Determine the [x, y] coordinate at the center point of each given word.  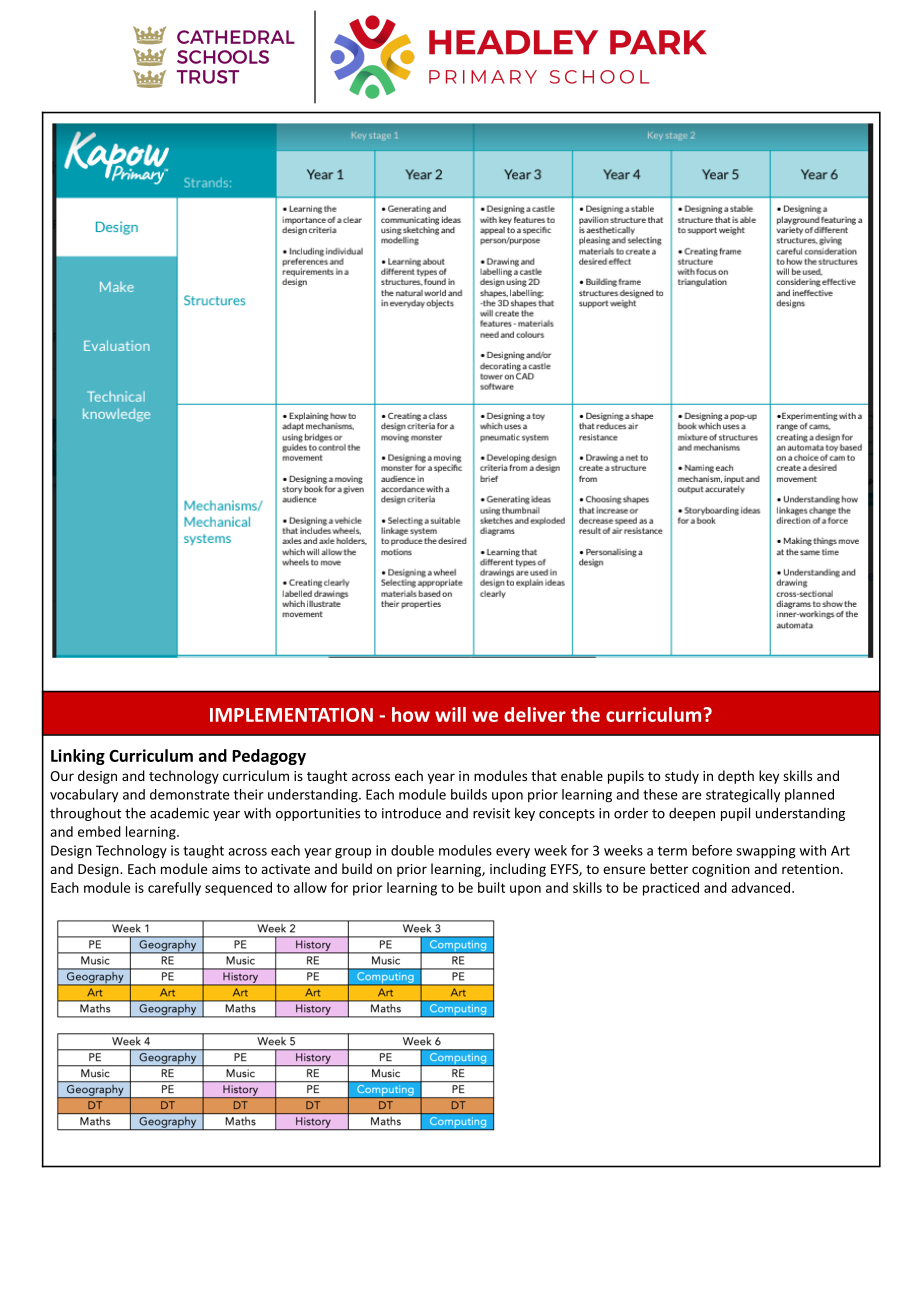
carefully [174, 889]
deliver [535, 714]
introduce [411, 813]
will [450, 714]
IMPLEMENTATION [291, 715]
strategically [743, 796]
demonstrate [189, 794]
